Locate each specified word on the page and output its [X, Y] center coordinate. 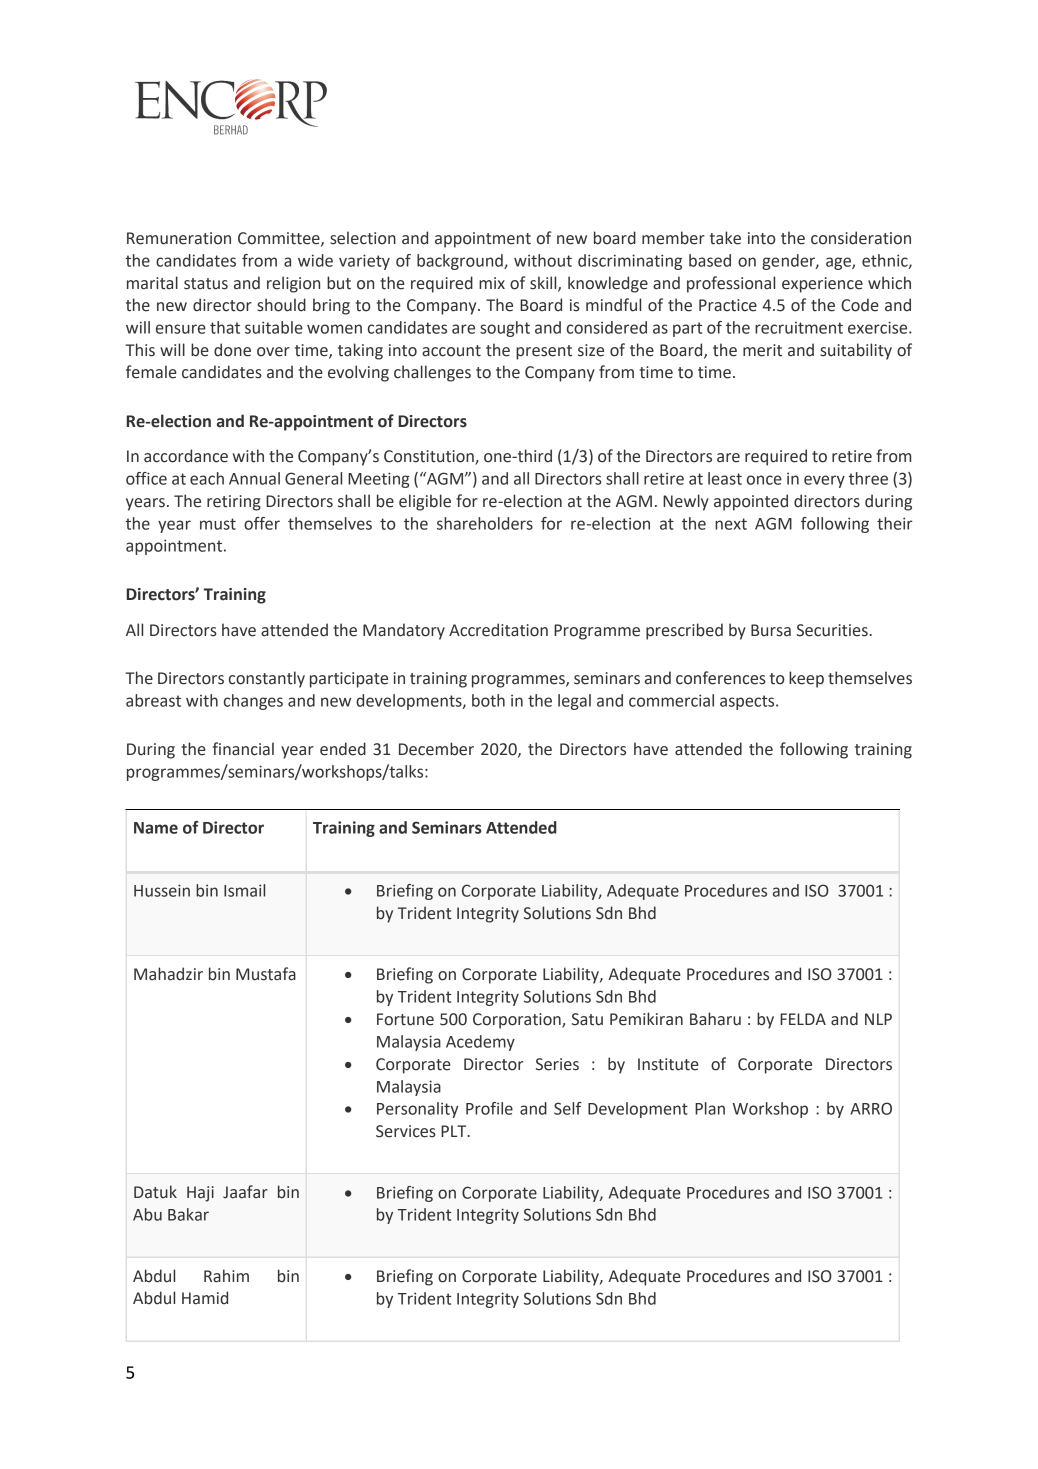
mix [492, 283]
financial [243, 749]
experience [822, 285]
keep [806, 679]
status [206, 284]
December [436, 749]
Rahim [226, 1276]
